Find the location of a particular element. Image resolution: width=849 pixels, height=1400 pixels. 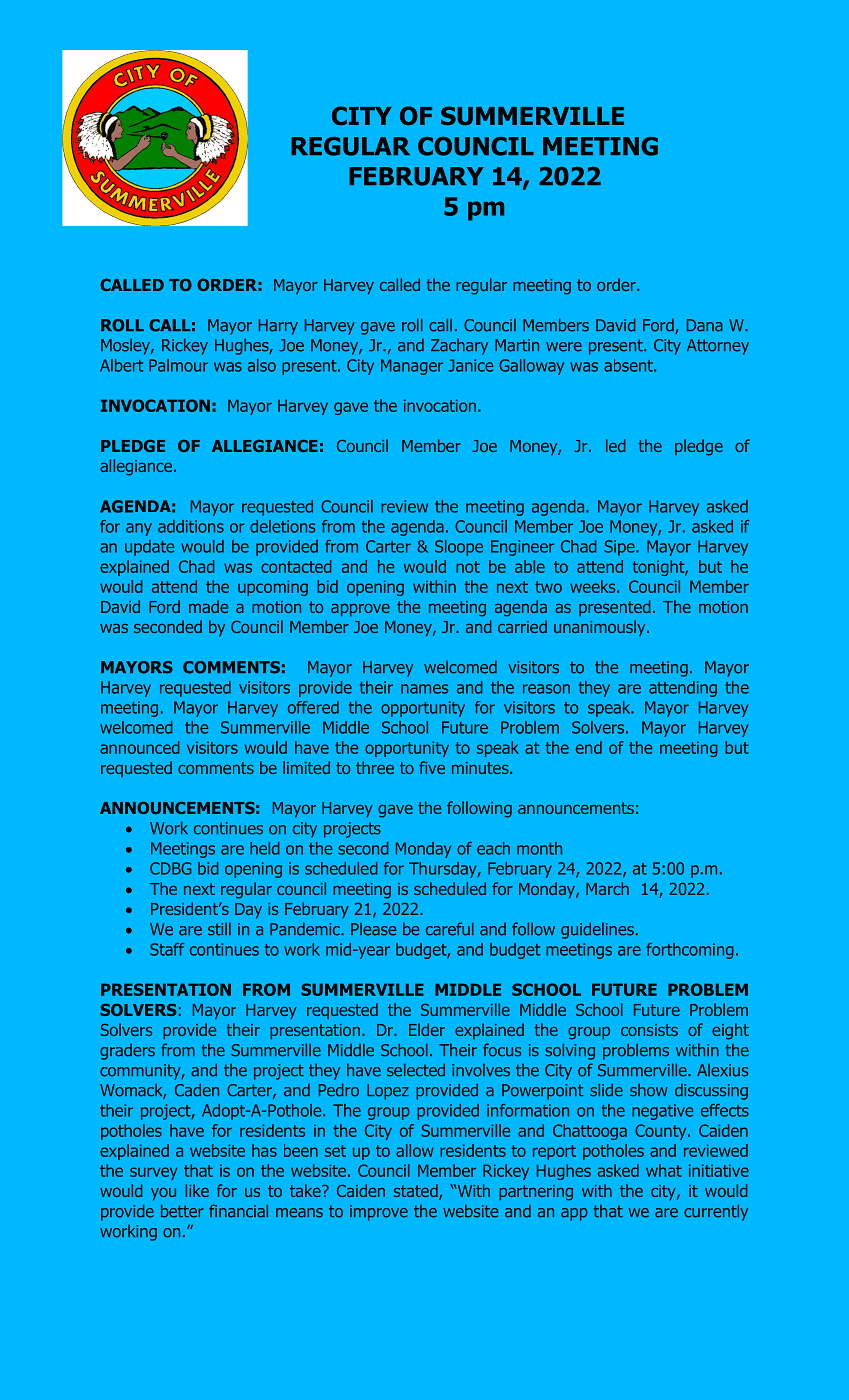

stated is located at coordinates (417, 1192).
